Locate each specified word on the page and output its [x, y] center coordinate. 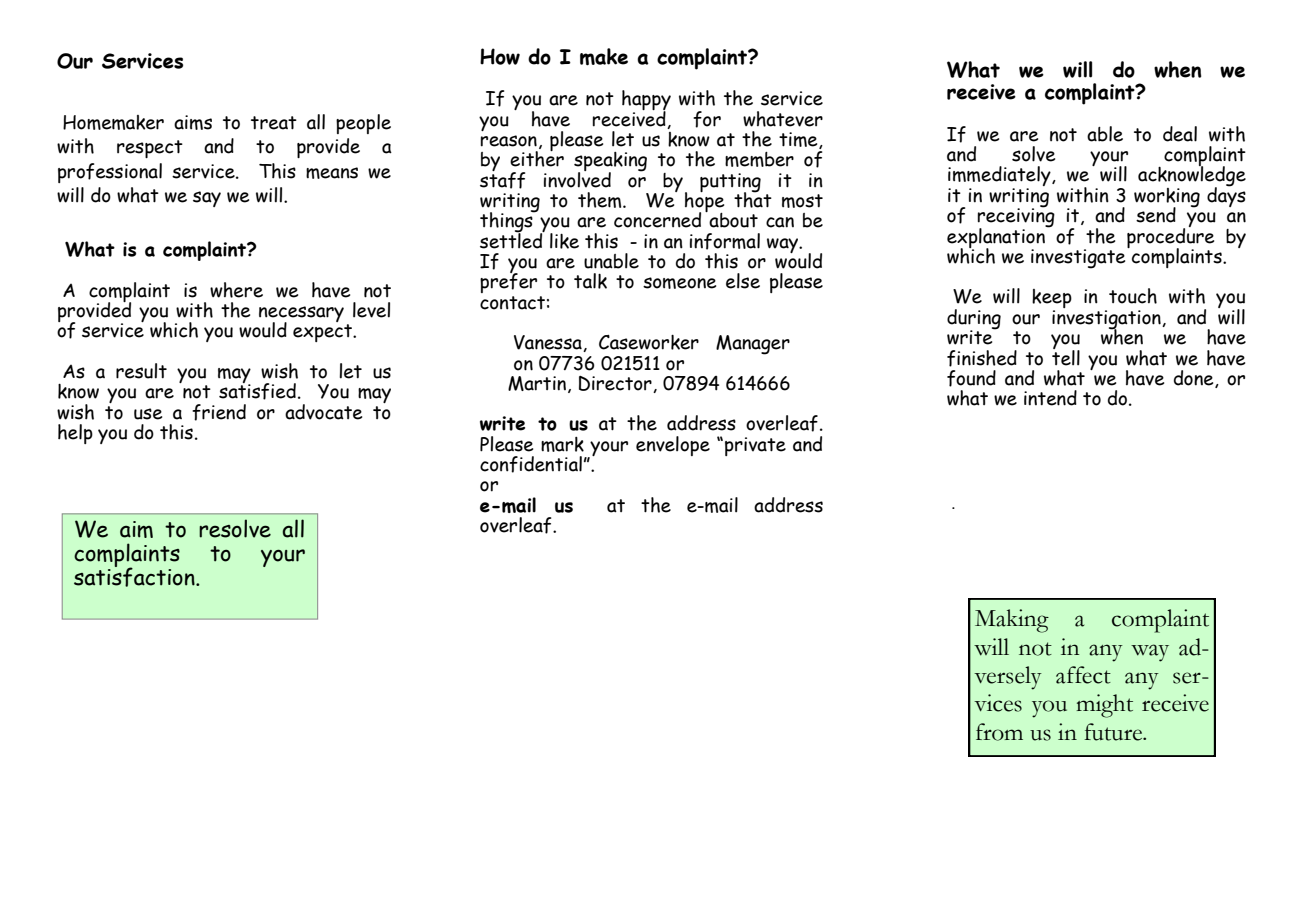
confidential [531, 464]
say [207, 199]
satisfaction [135, 576]
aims [193, 122]
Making [1012, 621]
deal [1180, 134]
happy [646, 101]
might [1104, 706]
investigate [1079, 258]
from [999, 732]
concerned [657, 220]
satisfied [257, 390]
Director [616, 384]
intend [1050, 398]
